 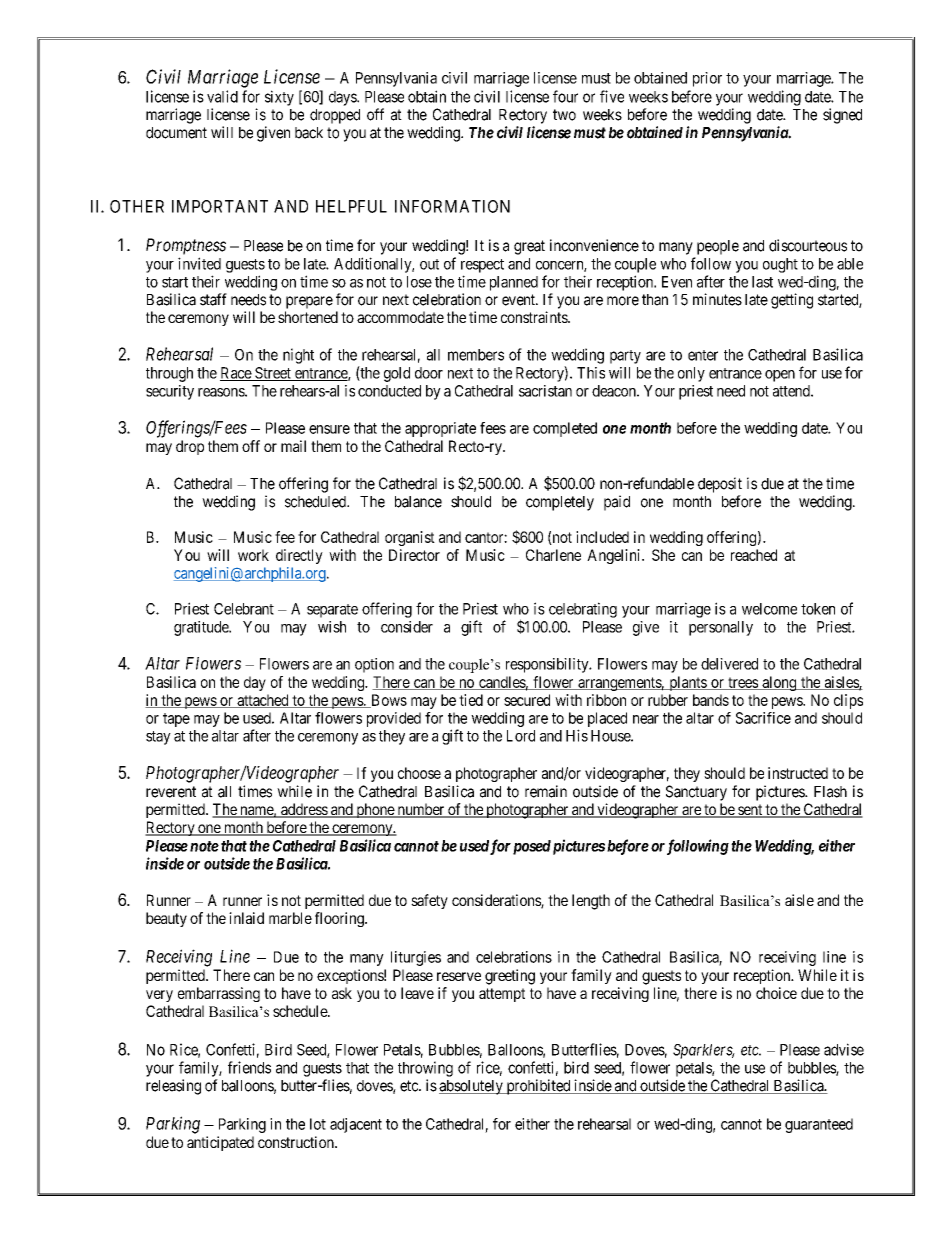 I want to click on prior, so click(x=707, y=79).
